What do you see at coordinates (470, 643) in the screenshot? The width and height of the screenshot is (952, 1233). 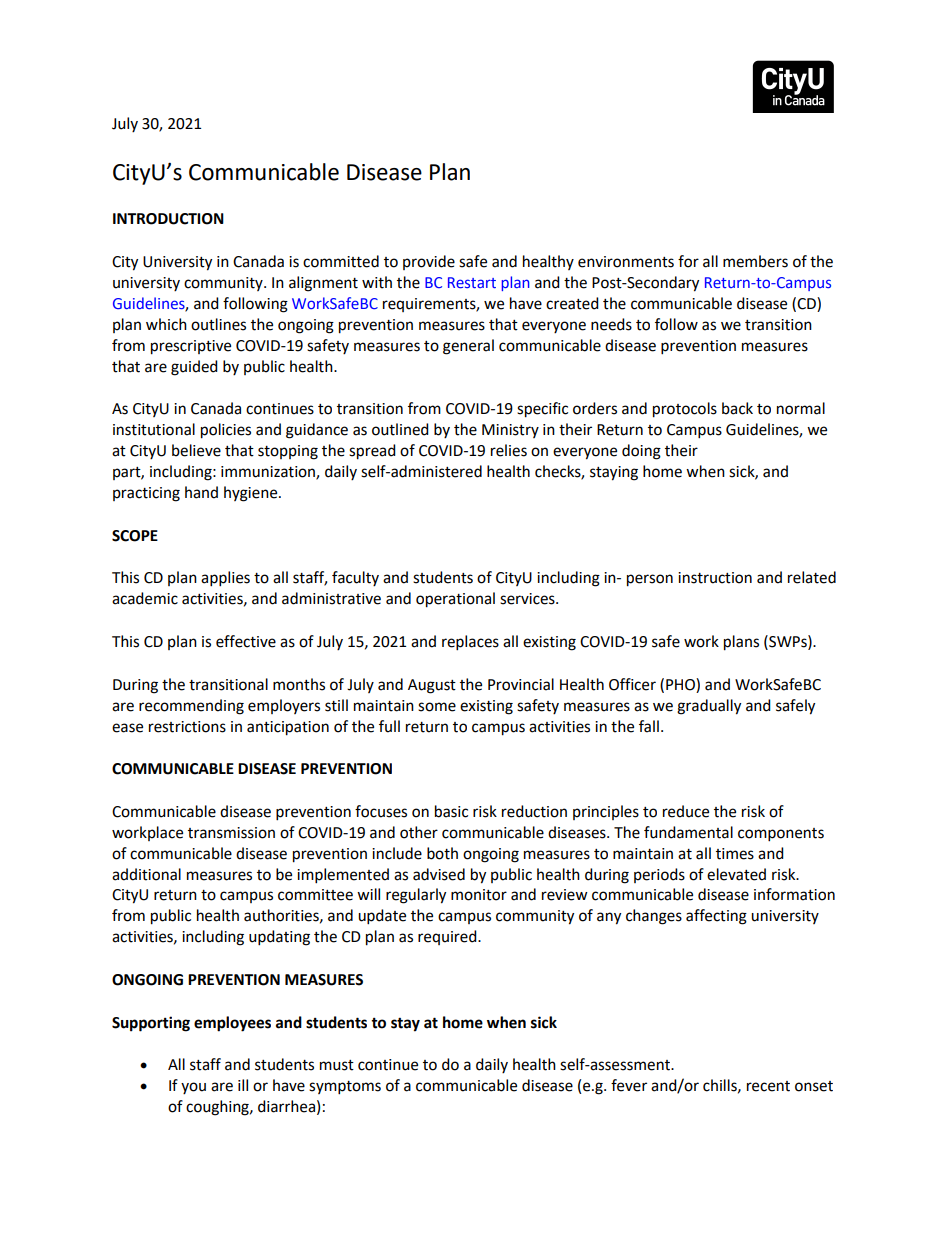 I see `replaces` at bounding box center [470, 643].
